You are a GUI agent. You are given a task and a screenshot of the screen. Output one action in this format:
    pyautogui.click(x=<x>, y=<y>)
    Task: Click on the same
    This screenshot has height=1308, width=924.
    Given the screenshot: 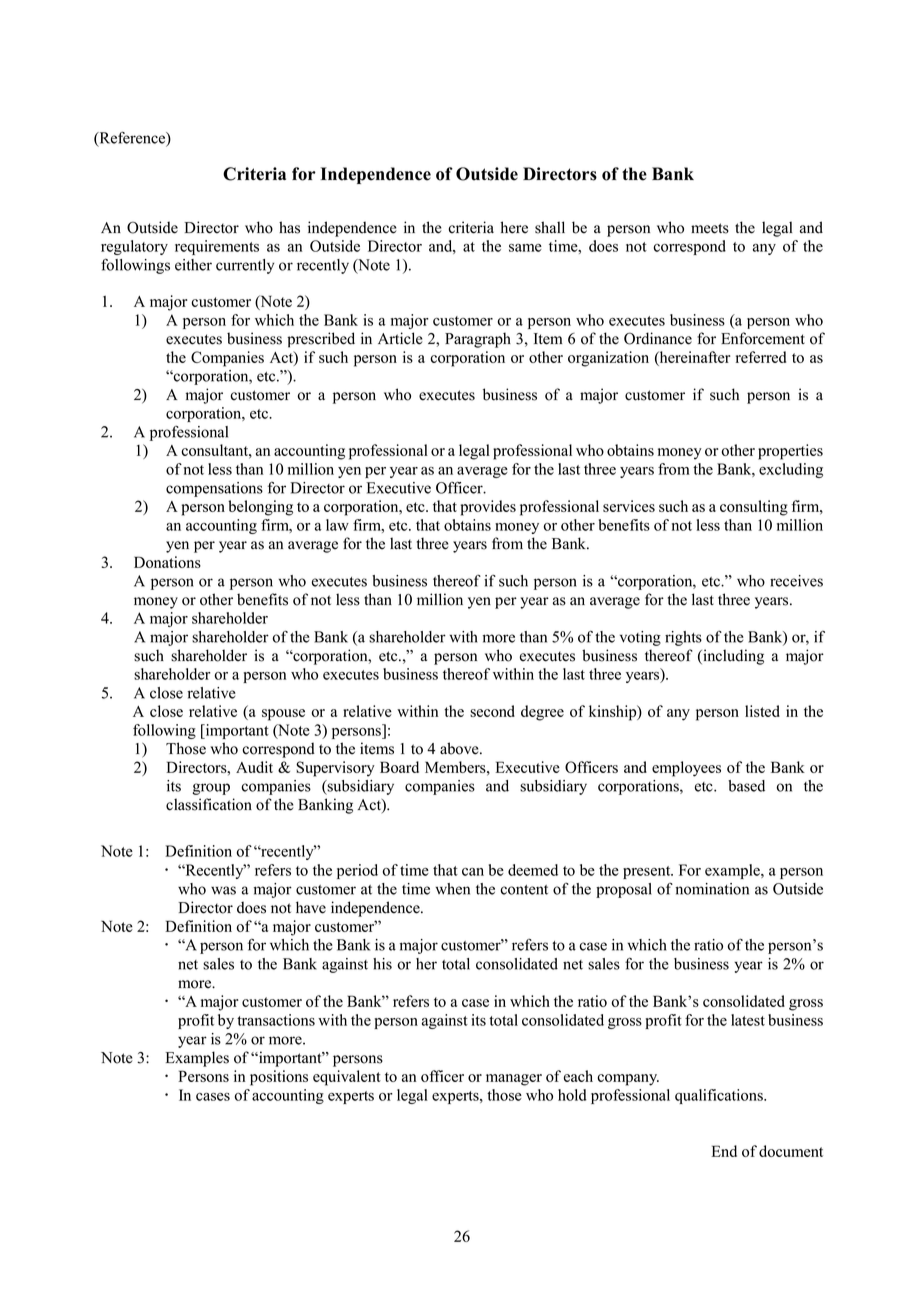 What is the action you would take?
    pyautogui.click(x=525, y=248)
